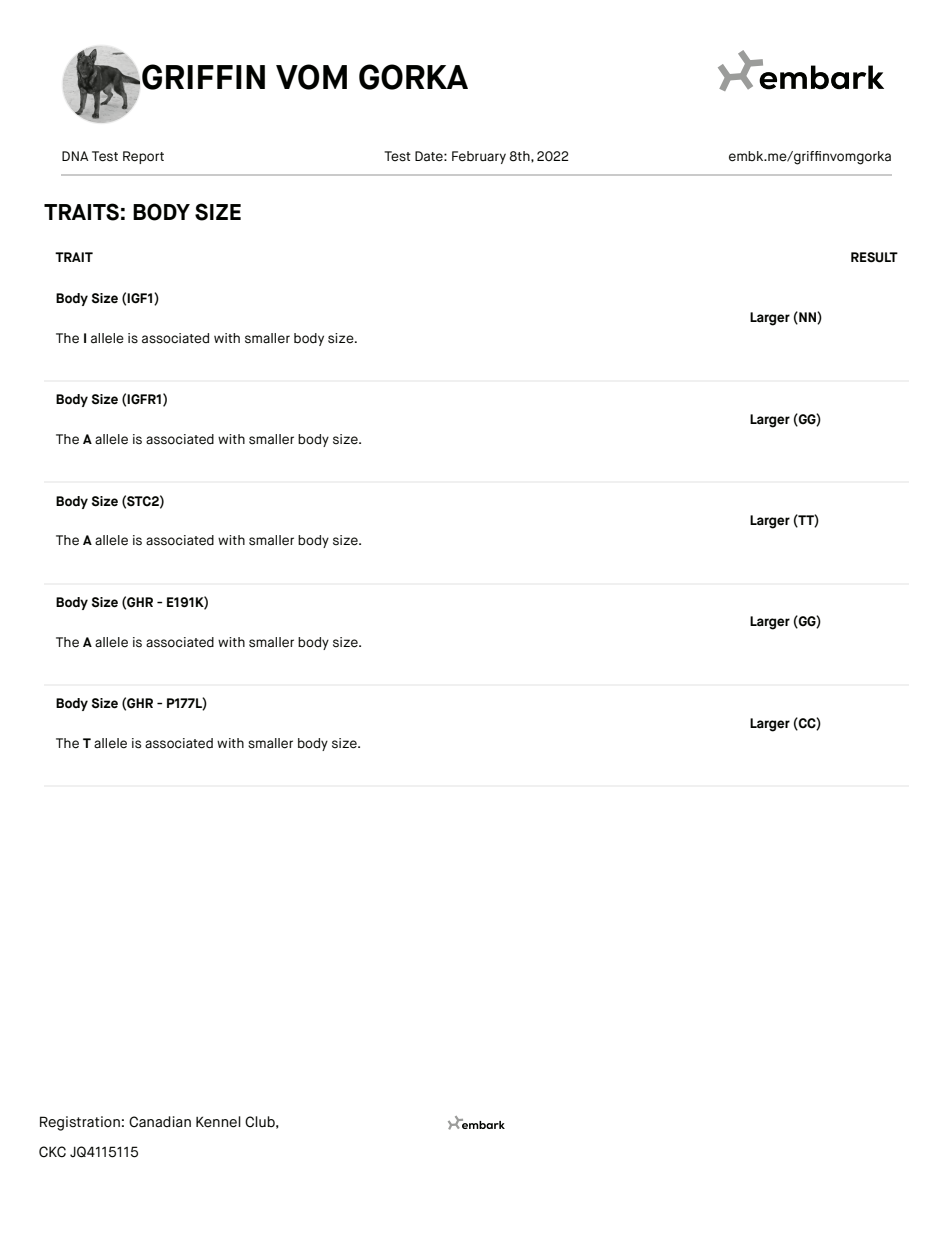  Describe the element at coordinates (143, 157) in the screenshot. I see `Report` at that location.
